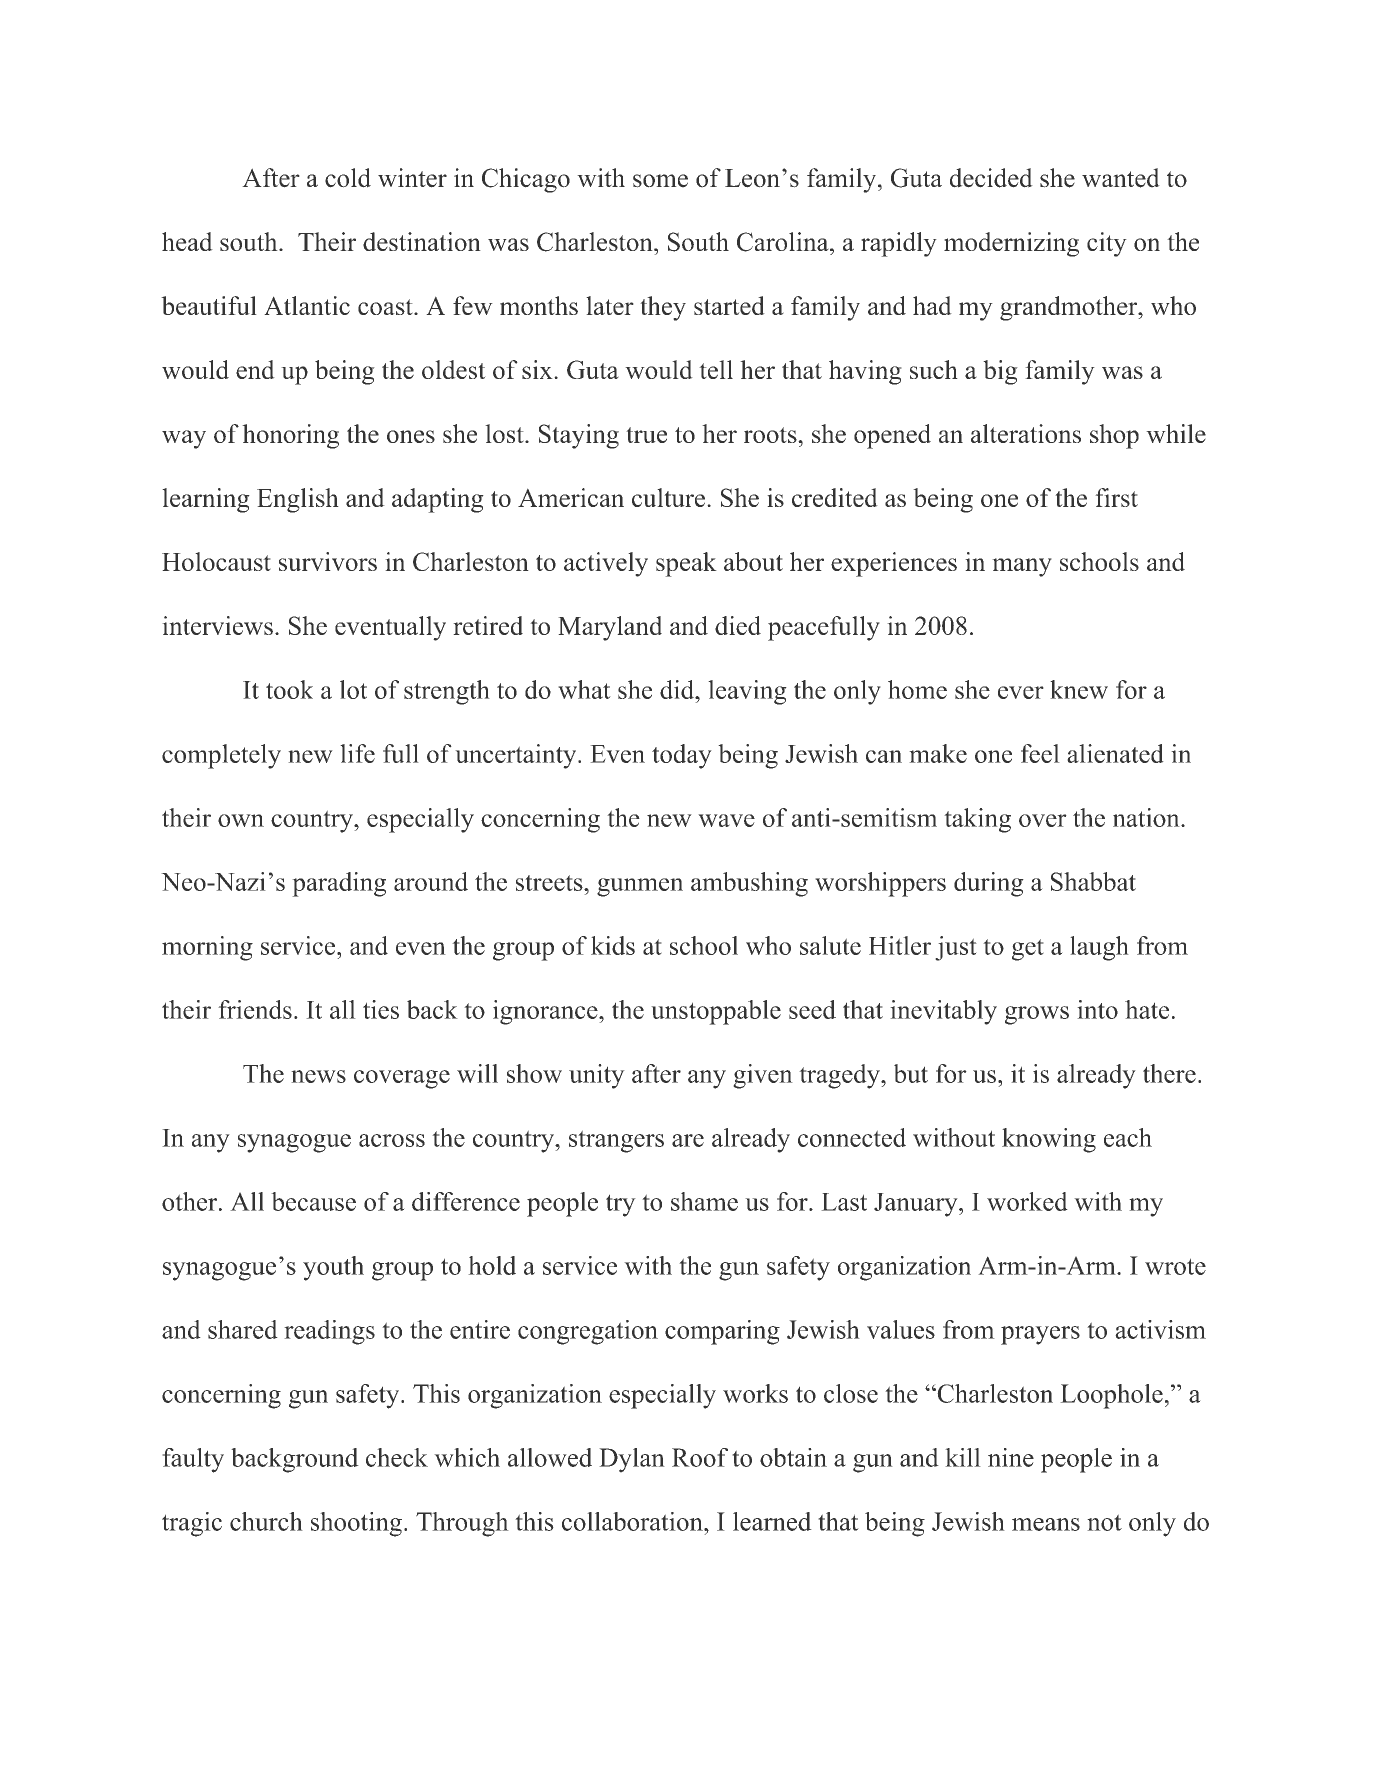 The height and width of the screenshot is (1778, 1374). Describe the element at coordinates (660, 181) in the screenshot. I see `some` at that location.
